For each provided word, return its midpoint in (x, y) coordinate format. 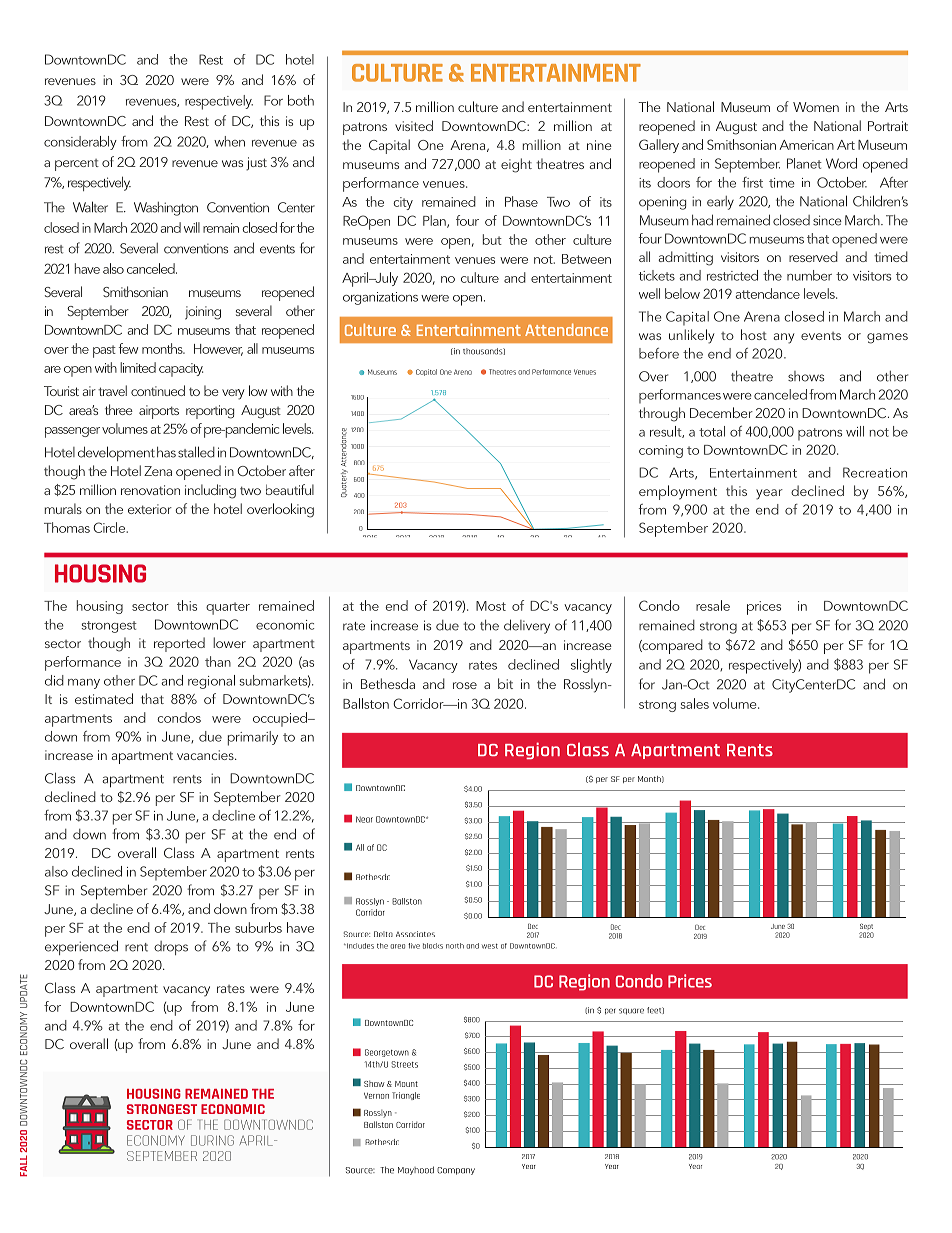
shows (806, 376)
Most (491, 606)
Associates (415, 934)
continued (158, 390)
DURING (212, 1140)
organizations (380, 298)
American (807, 145)
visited (414, 125)
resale (713, 605)
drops (171, 948)
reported (179, 644)
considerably (80, 143)
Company (456, 1171)
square (631, 1011)
